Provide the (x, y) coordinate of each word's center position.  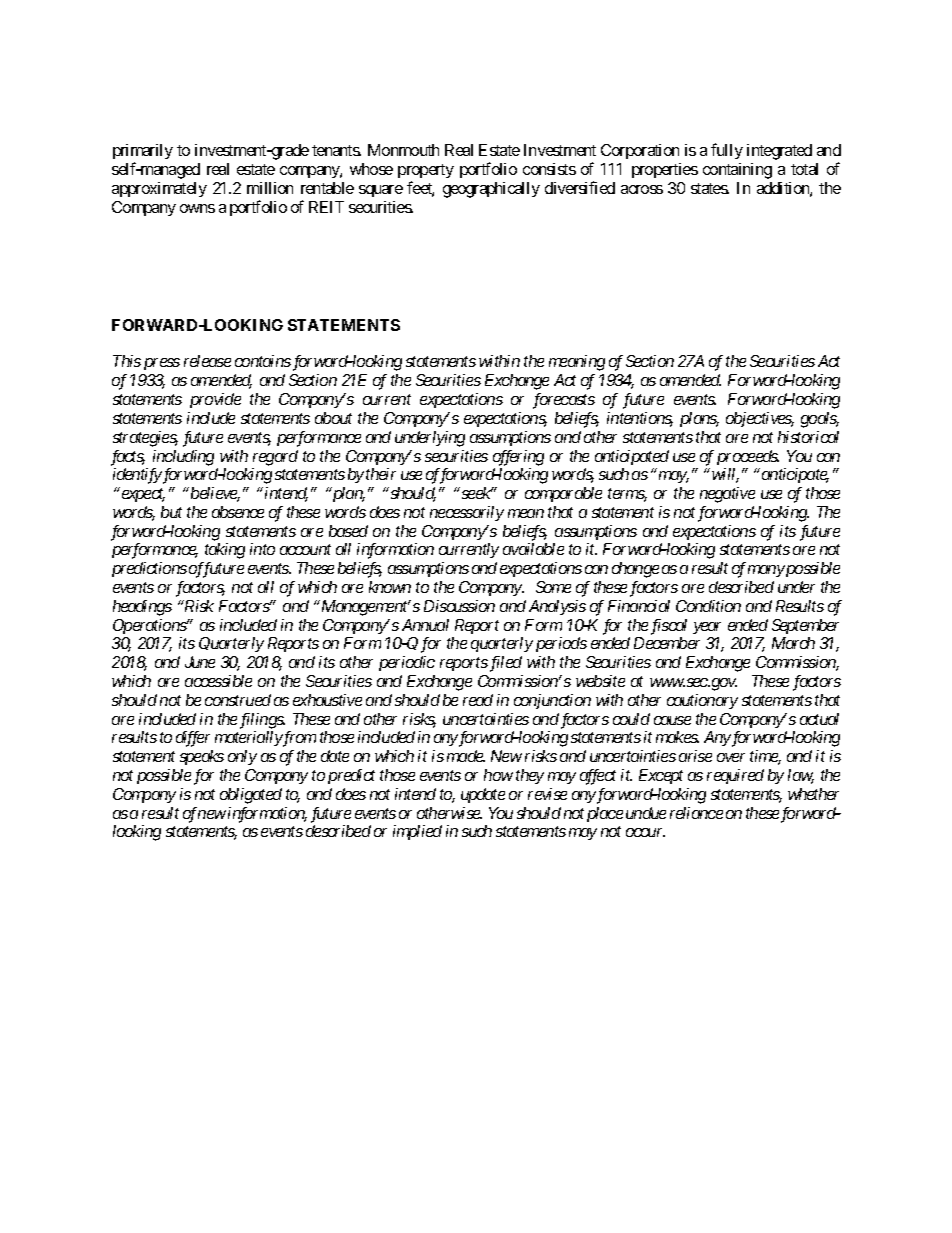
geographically (491, 190)
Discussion (459, 606)
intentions (640, 419)
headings (142, 608)
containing (737, 171)
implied (417, 832)
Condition (708, 606)
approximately (159, 189)
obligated (251, 796)
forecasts (564, 401)
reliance (696, 813)
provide (215, 400)
